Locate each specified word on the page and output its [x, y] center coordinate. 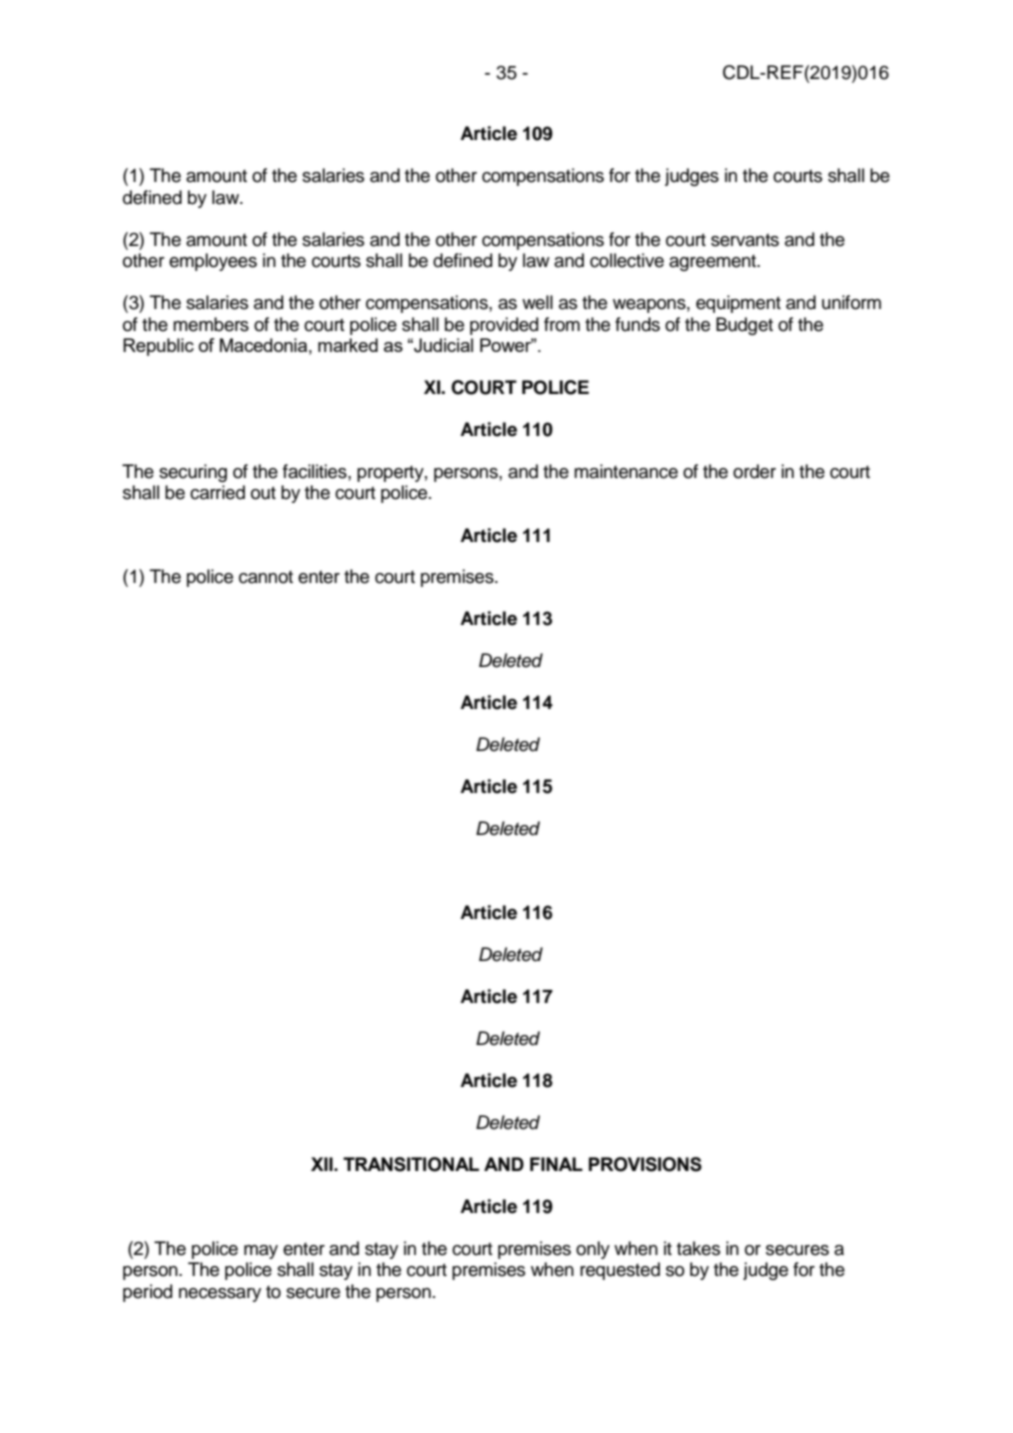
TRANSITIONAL [411, 1164]
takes [698, 1248]
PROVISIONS [645, 1164]
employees [213, 262]
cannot [266, 577]
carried [217, 492]
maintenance [626, 471]
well [537, 302]
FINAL [556, 1164]
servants [745, 240]
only [593, 1250]
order [754, 471]
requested [620, 1271]
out [263, 493]
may [261, 1252]
